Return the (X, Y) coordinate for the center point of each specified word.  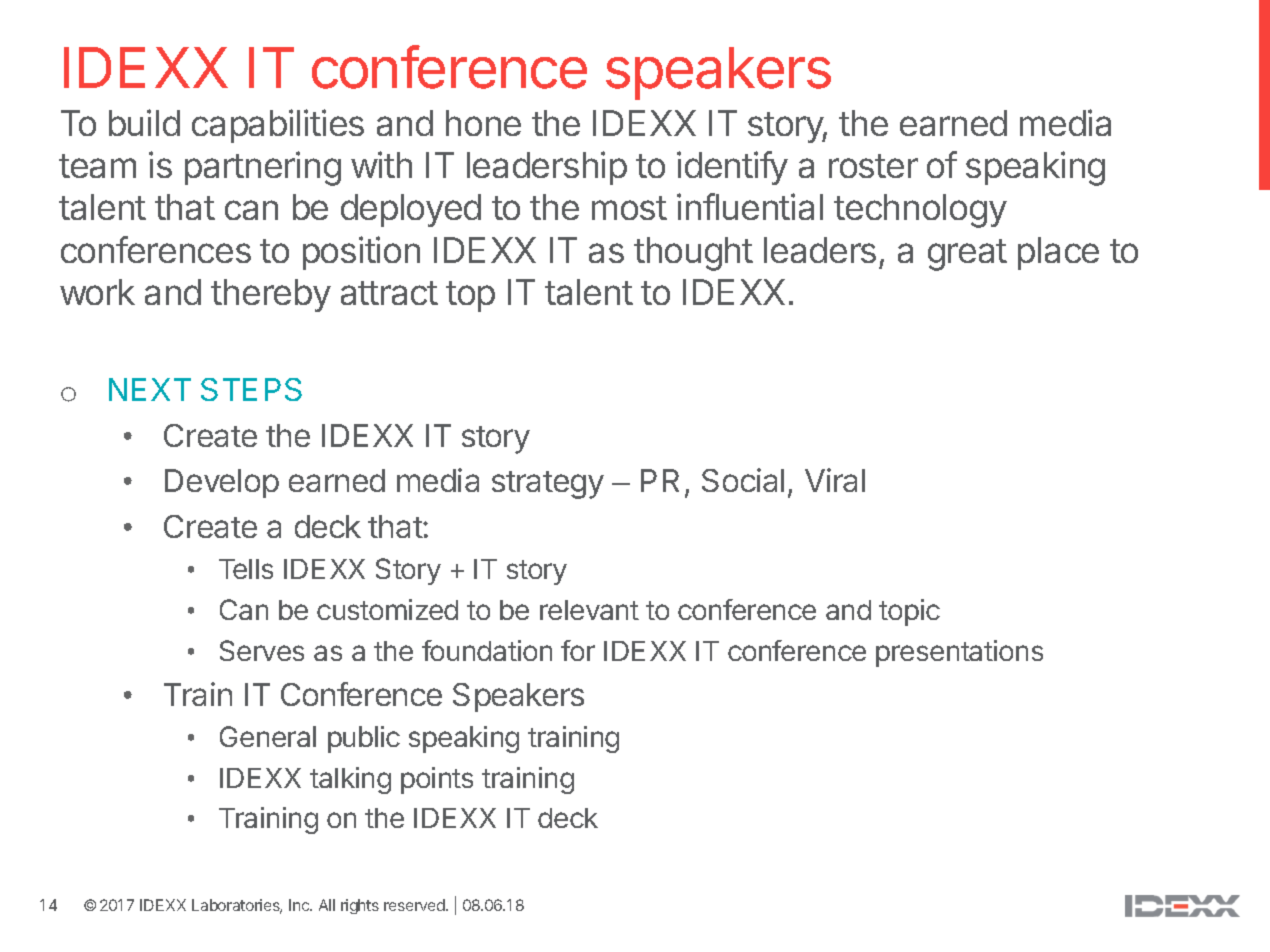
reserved (415, 905)
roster (873, 166)
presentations (959, 653)
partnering (263, 168)
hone (483, 123)
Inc (300, 905)
